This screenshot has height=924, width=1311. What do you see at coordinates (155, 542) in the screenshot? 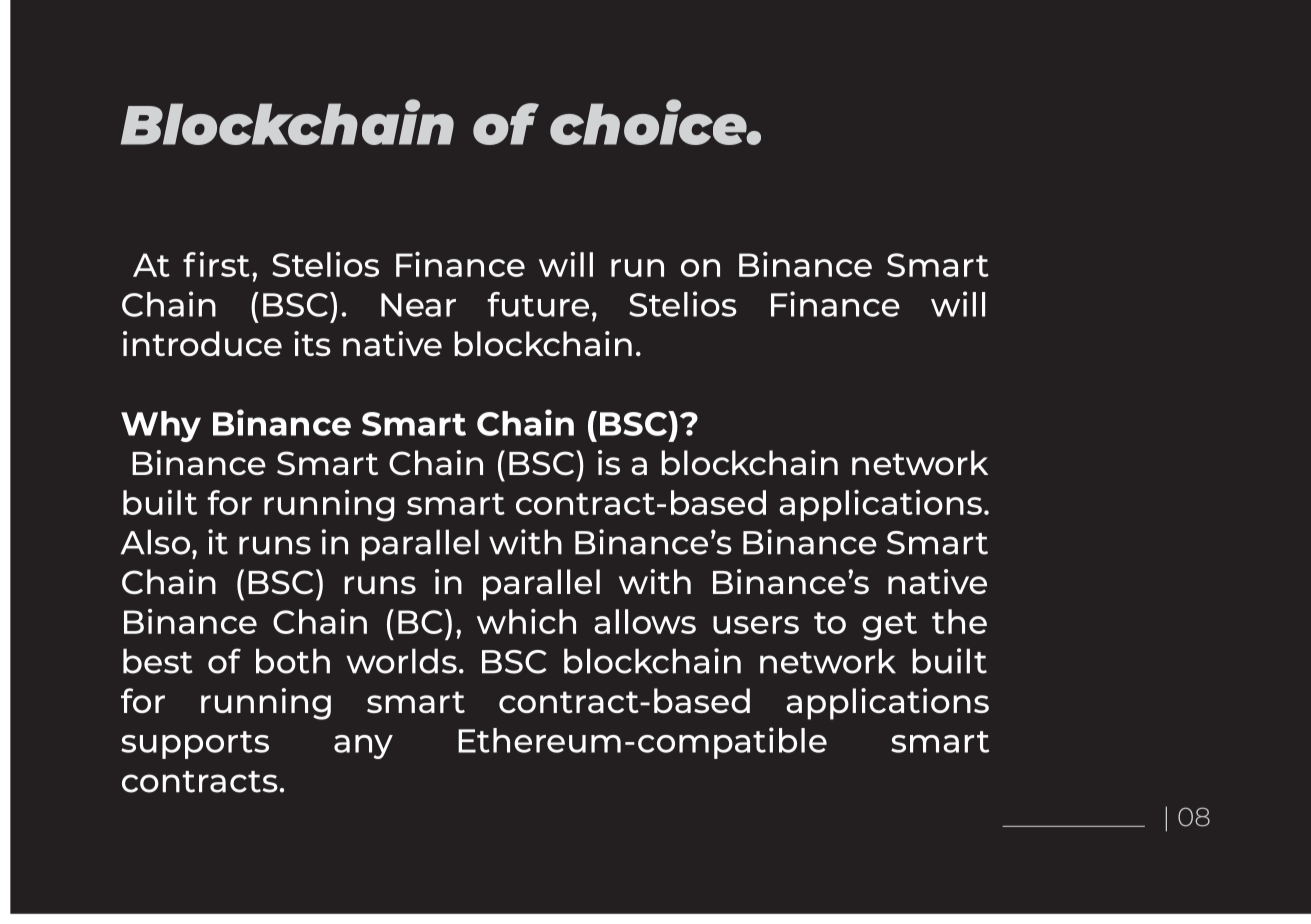
I see `Also` at bounding box center [155, 542].
